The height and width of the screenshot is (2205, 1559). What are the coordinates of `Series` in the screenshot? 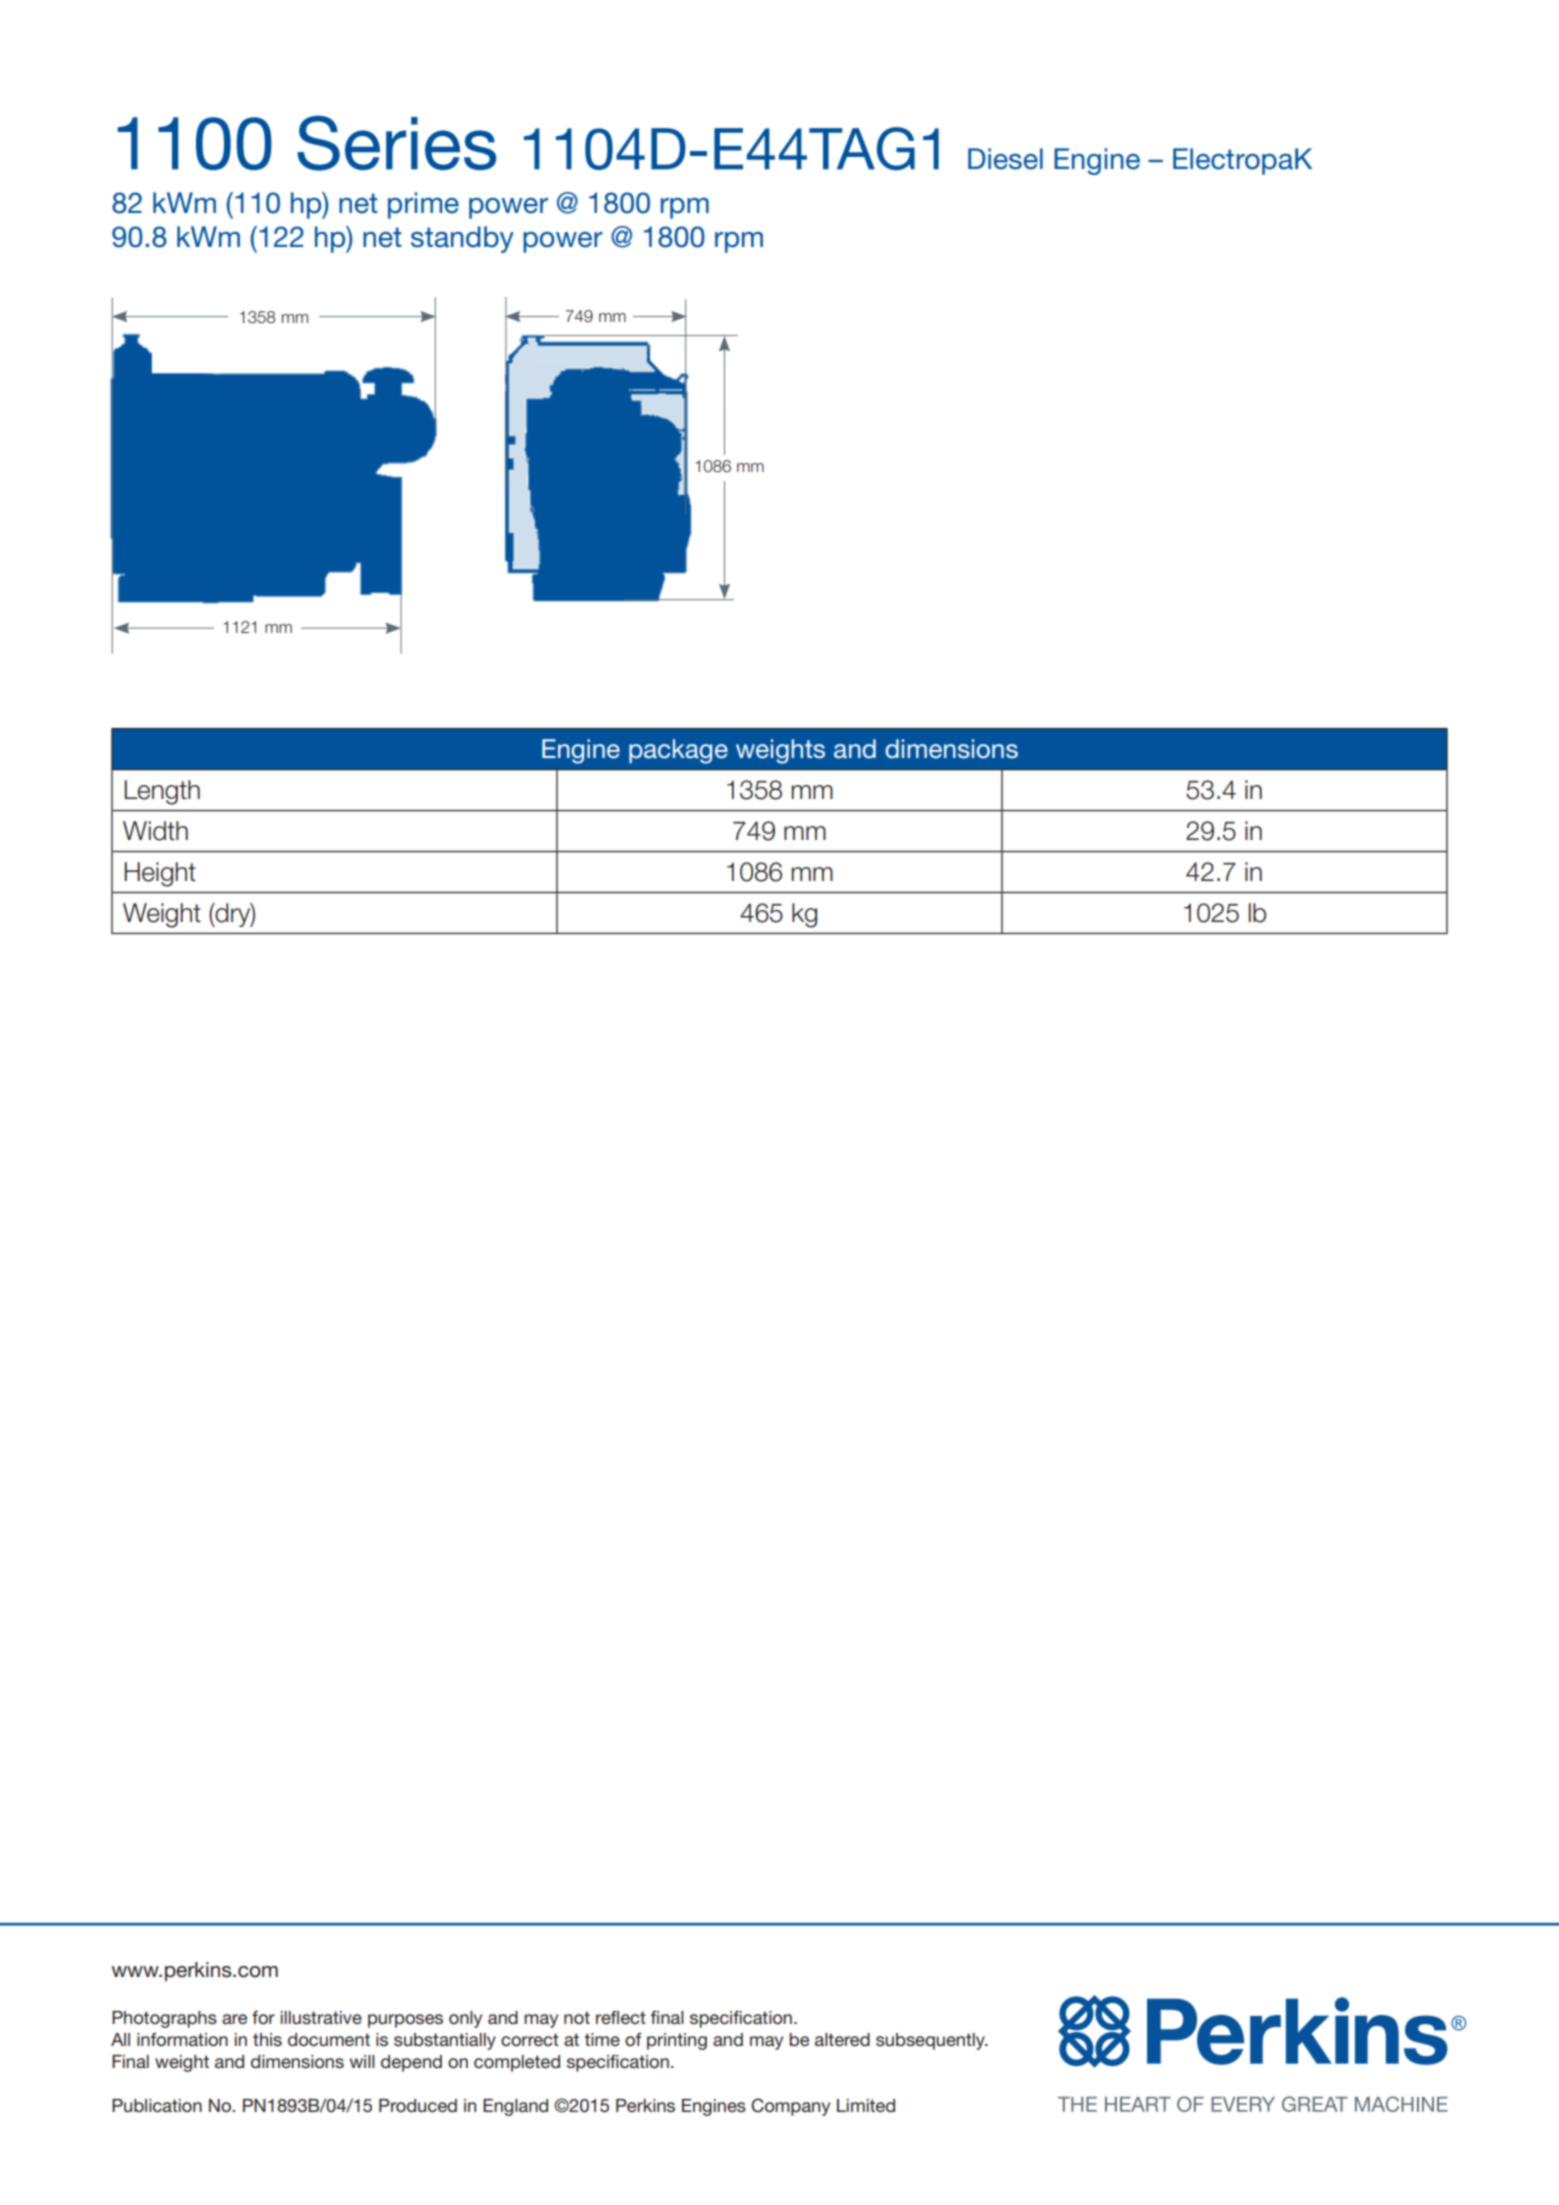 It's located at (396, 143).
